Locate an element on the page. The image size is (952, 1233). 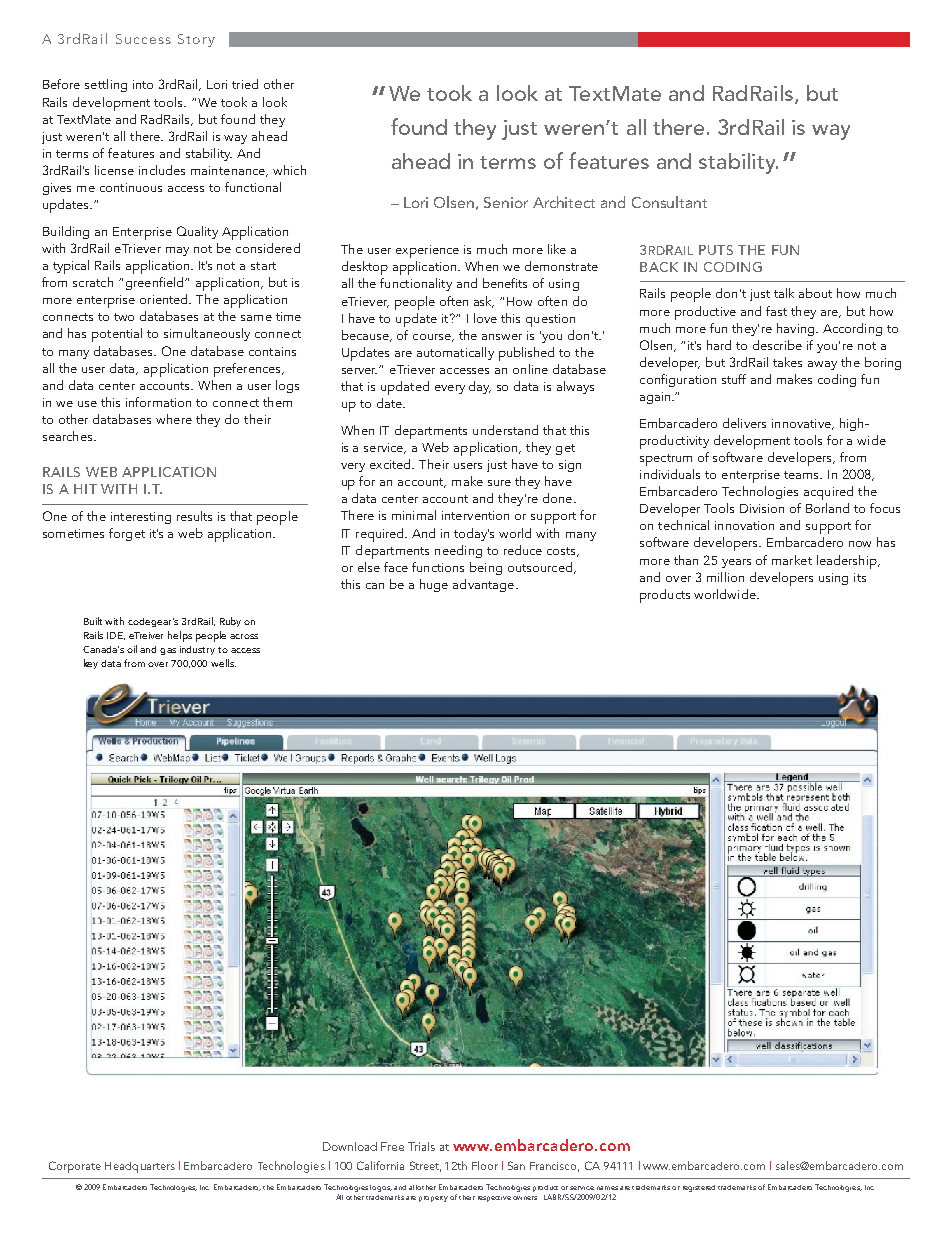
helps is located at coordinates (180, 636).
